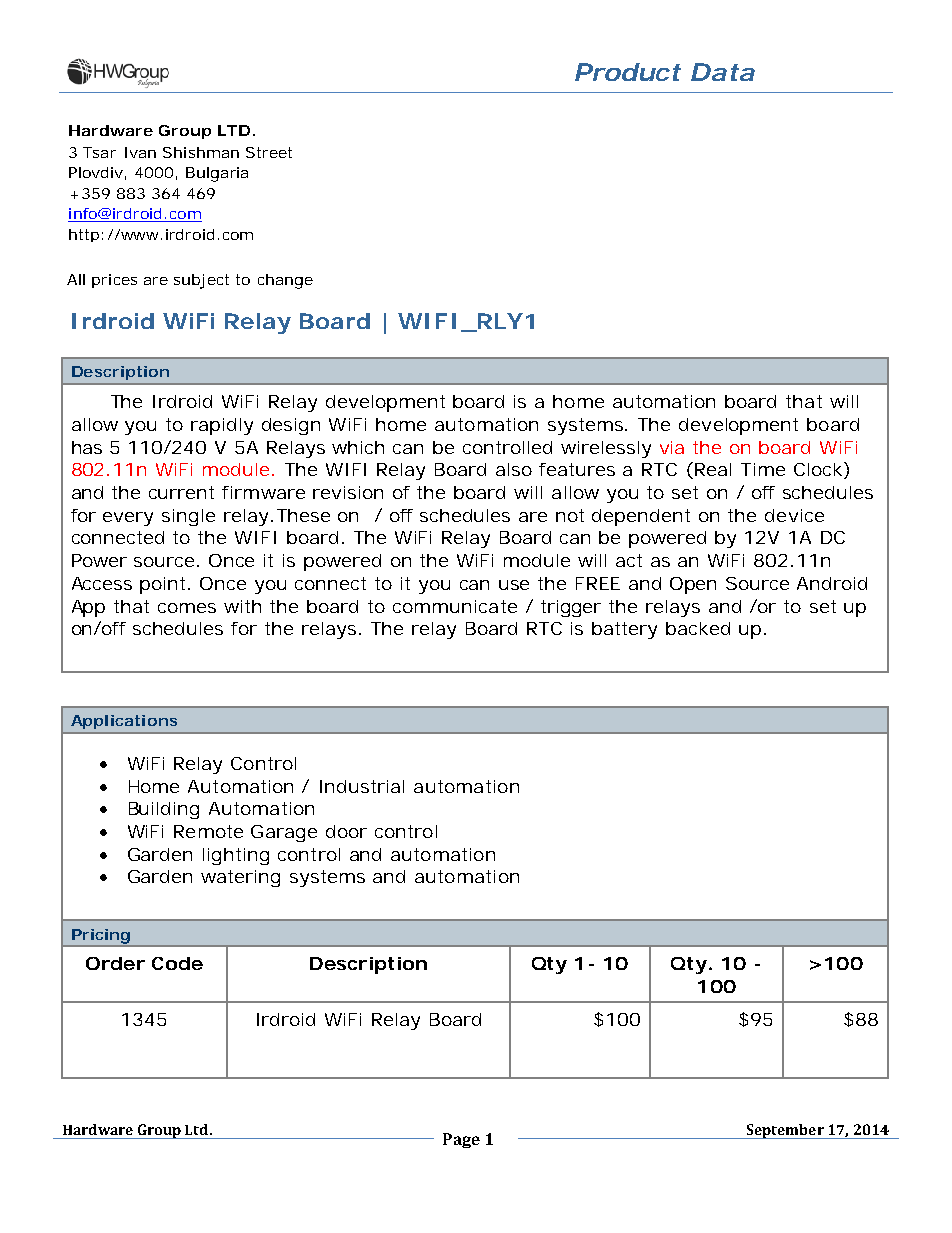  What do you see at coordinates (164, 810) in the image?
I see `Building` at bounding box center [164, 810].
